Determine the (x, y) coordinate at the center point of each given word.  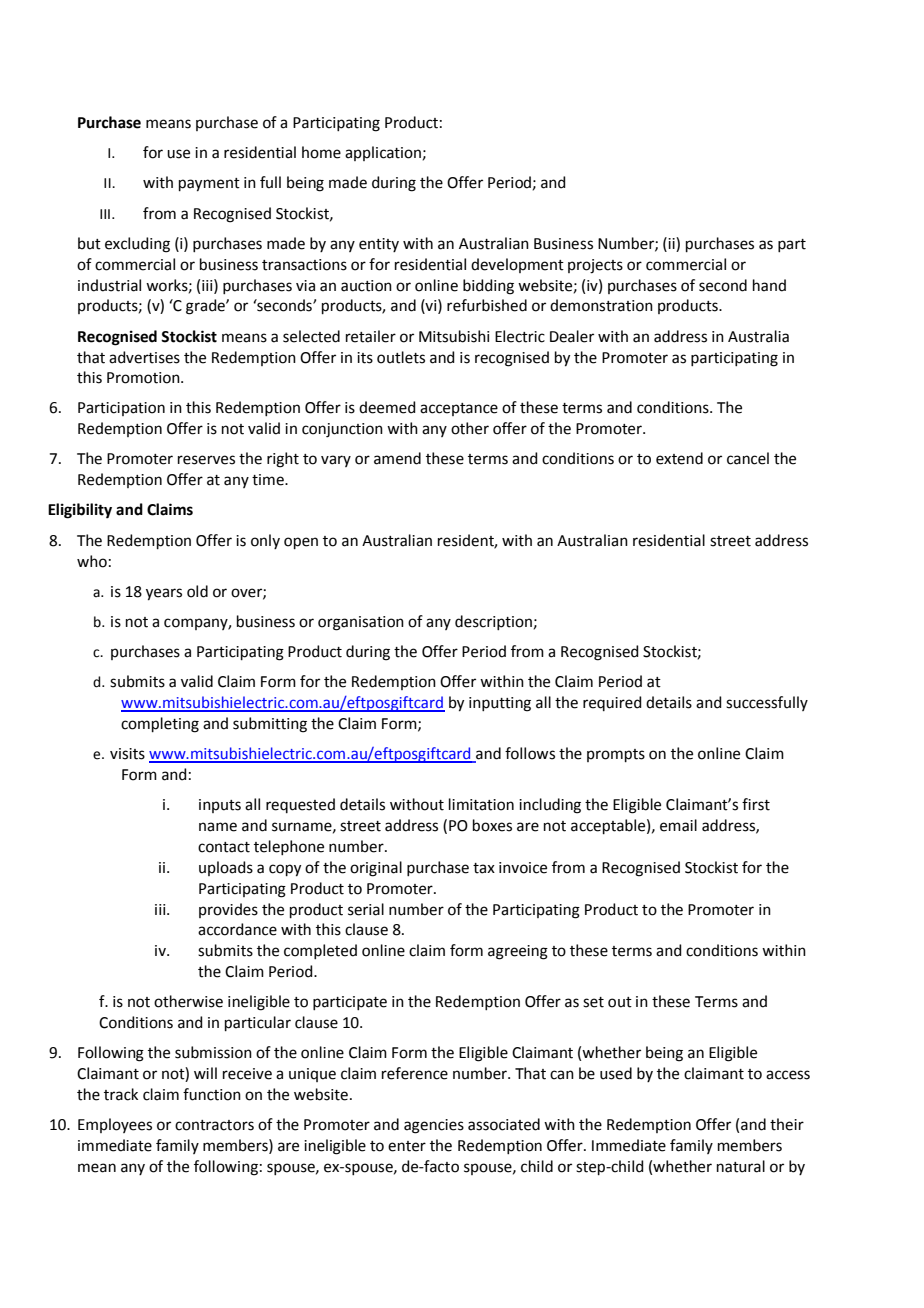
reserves (206, 460)
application (383, 153)
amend (397, 458)
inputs (220, 806)
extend (679, 458)
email (678, 825)
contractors (214, 1125)
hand (769, 285)
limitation (481, 804)
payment (209, 185)
